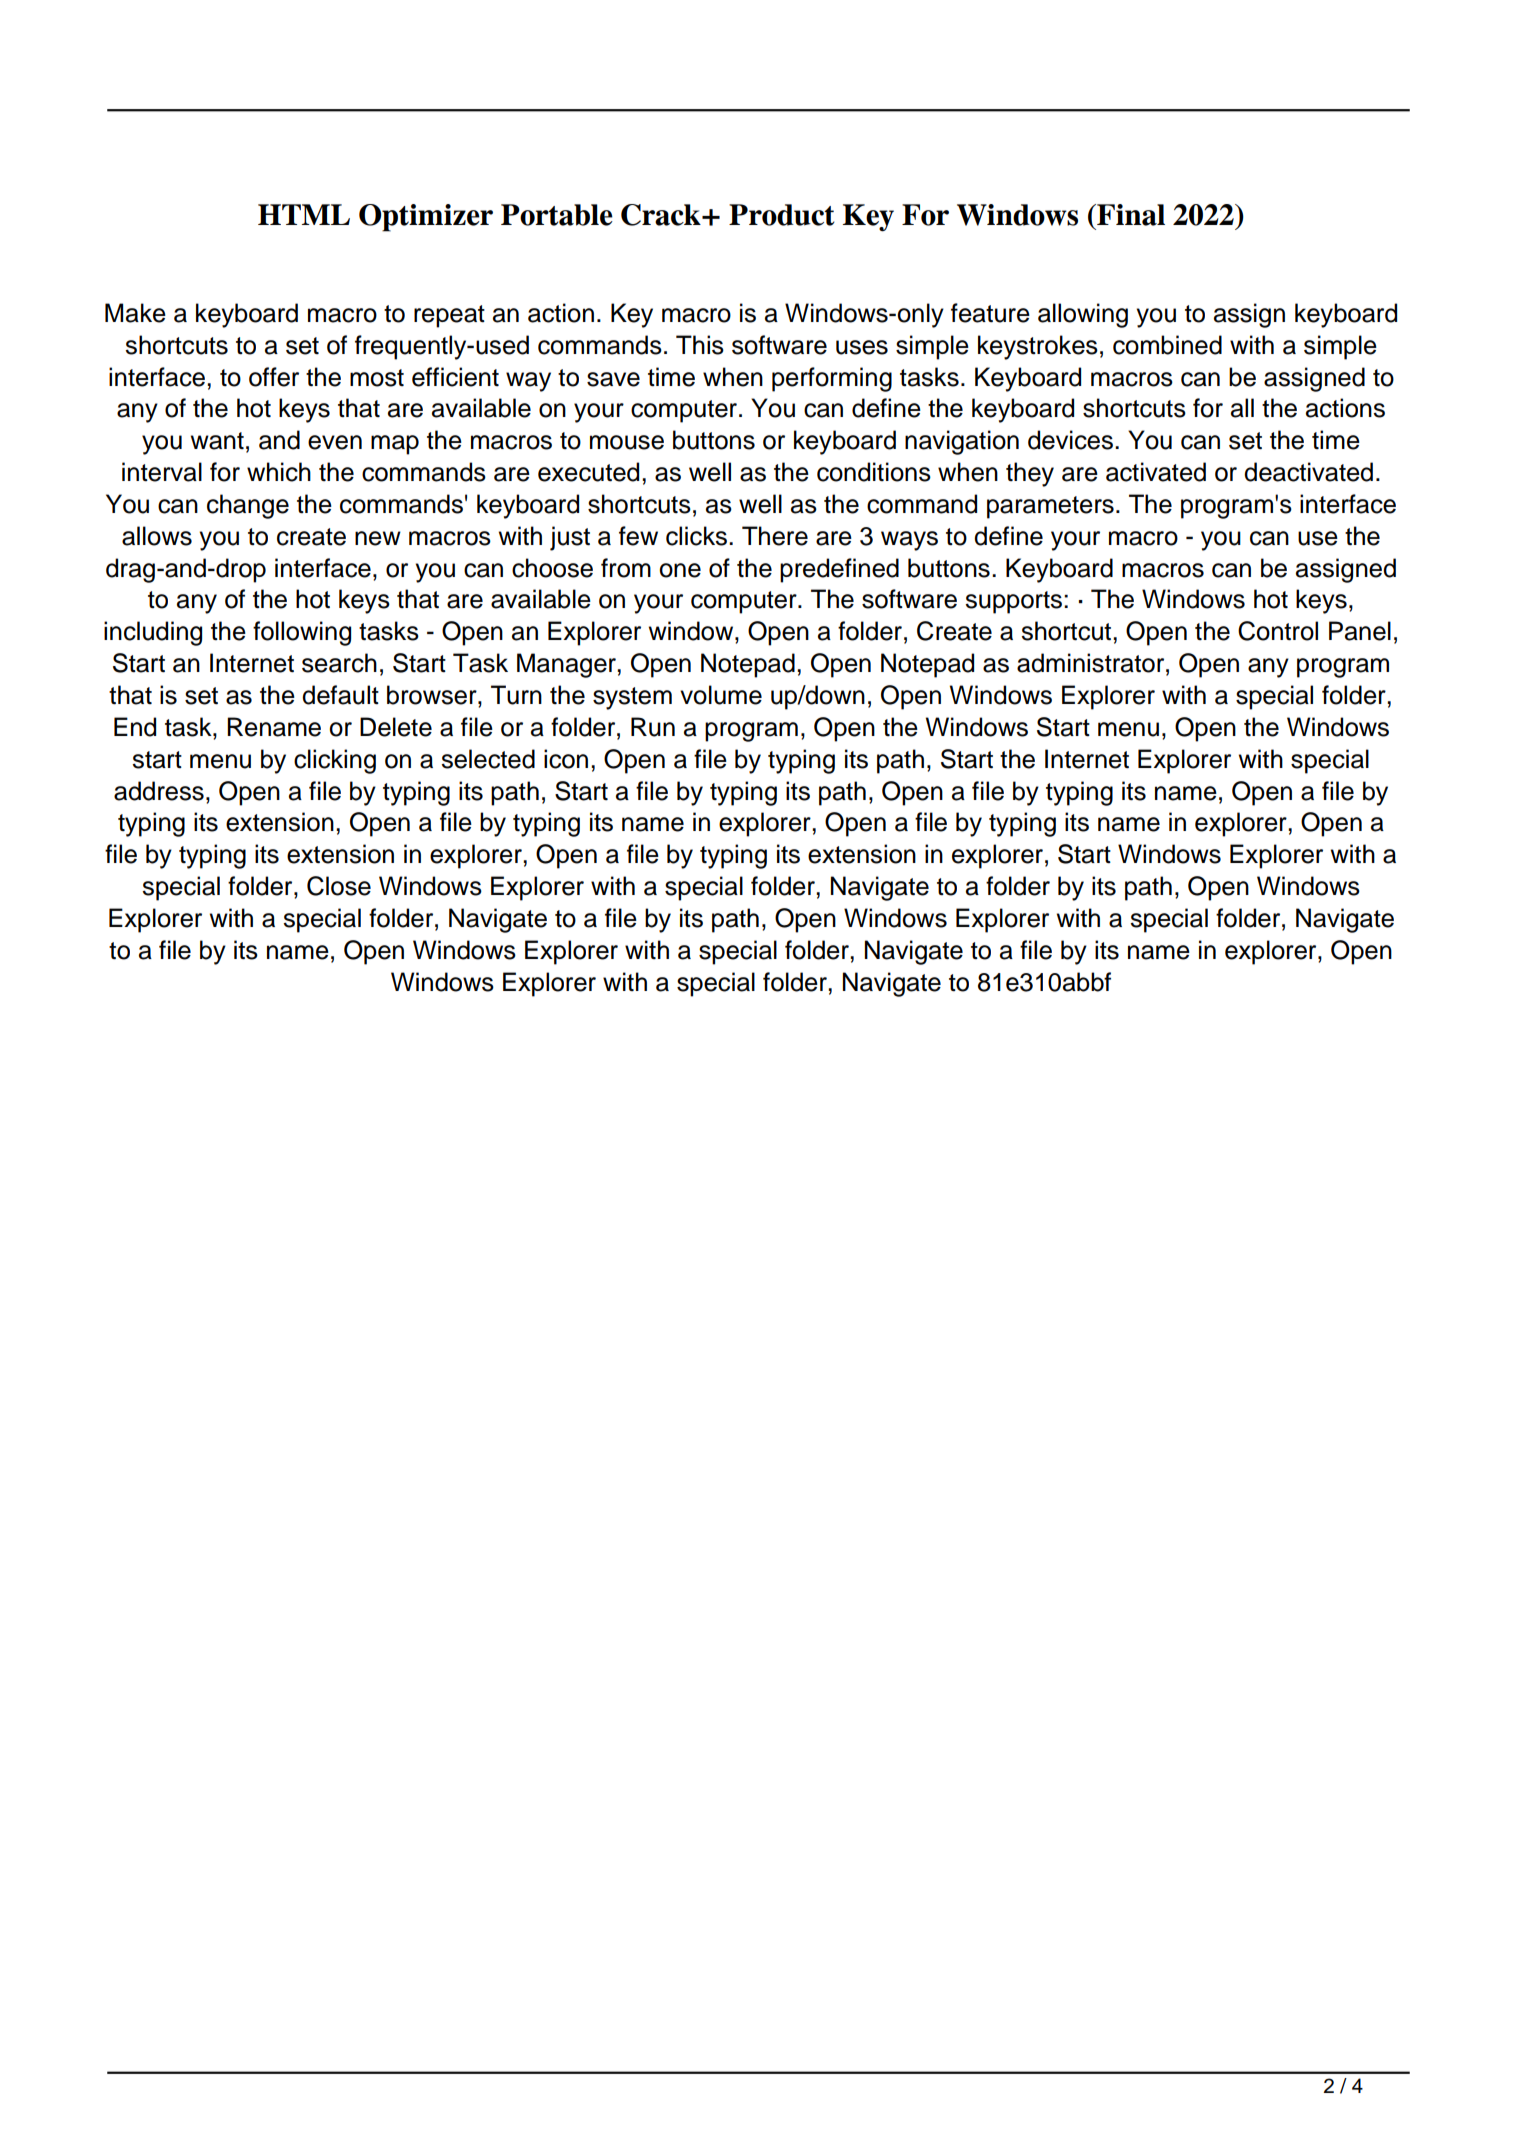 The width and height of the screenshot is (1517, 2145). What do you see at coordinates (339, 886) in the screenshot?
I see `Close` at bounding box center [339, 886].
